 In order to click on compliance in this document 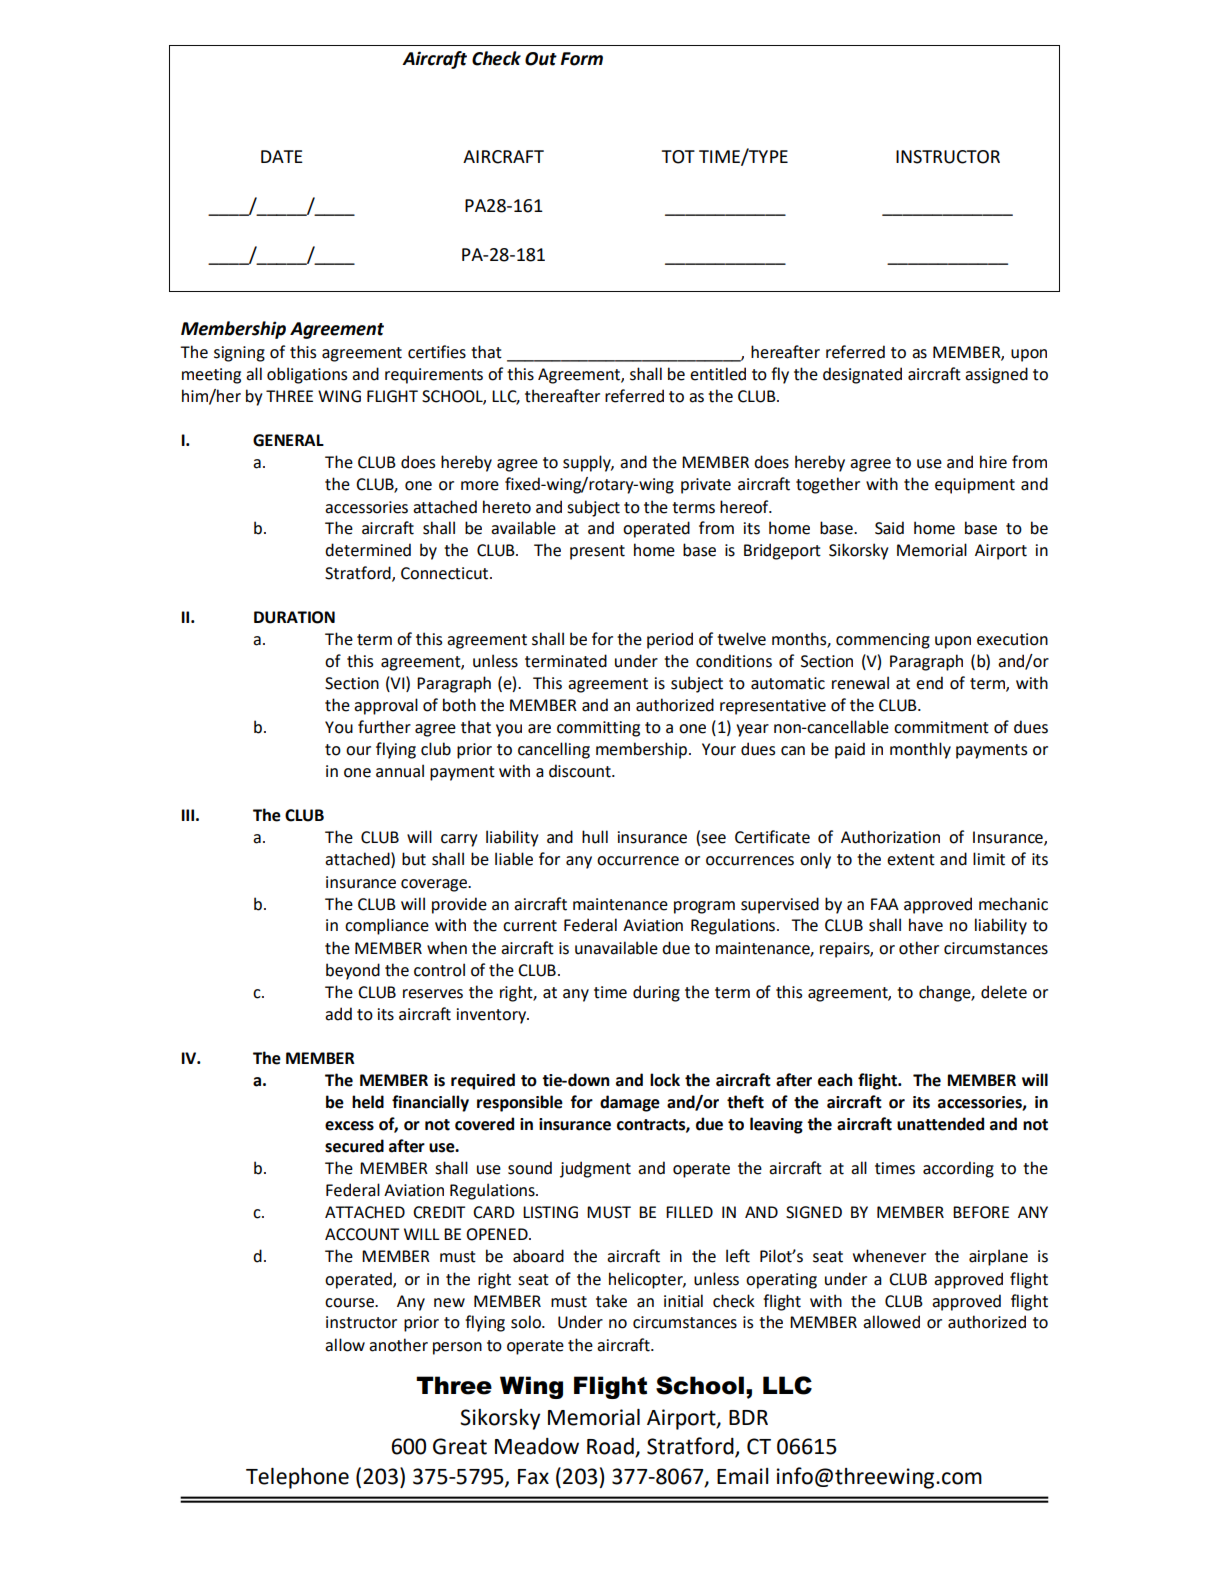, I will do `click(387, 926)`.
